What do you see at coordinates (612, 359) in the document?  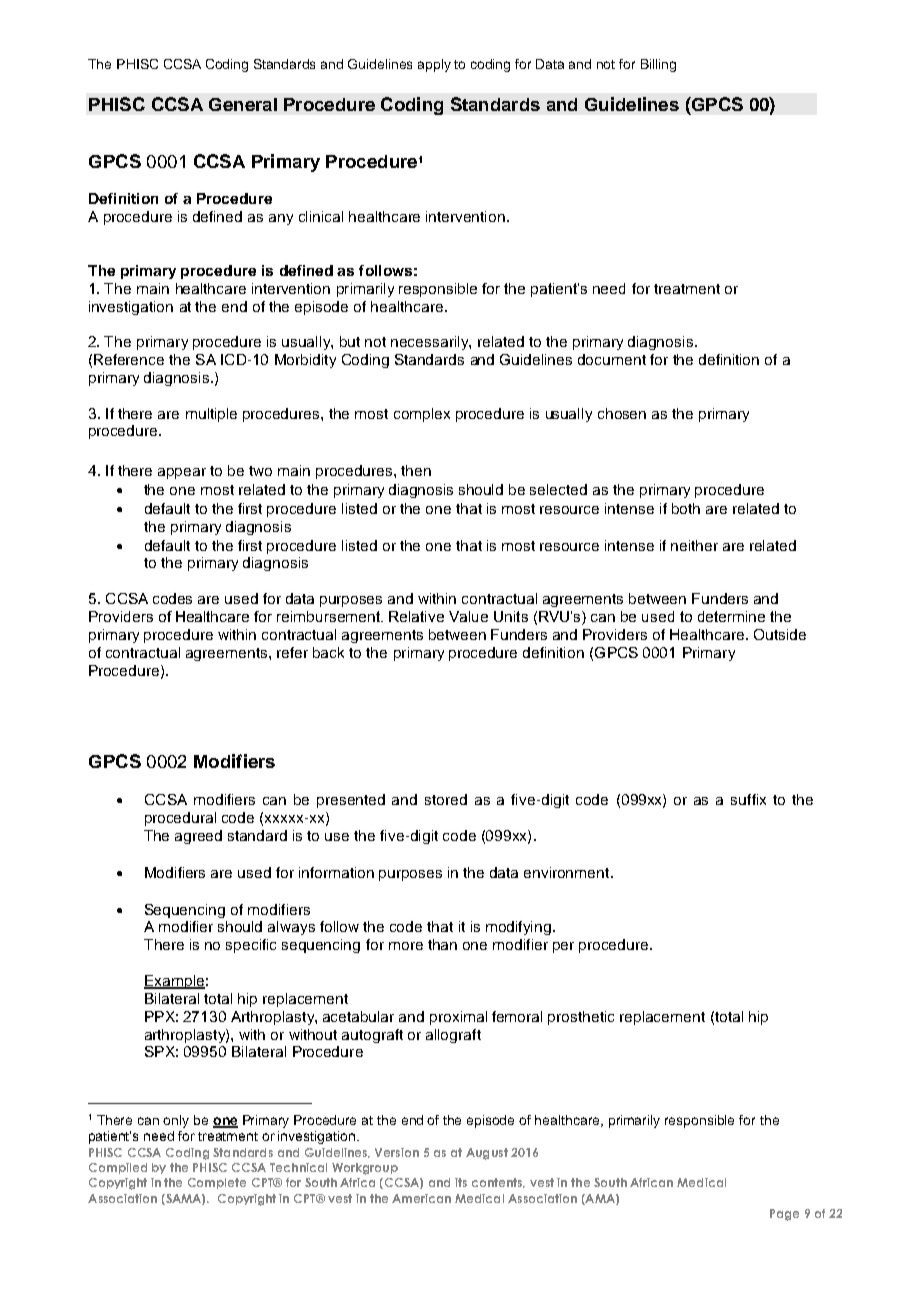 I see `document` at bounding box center [612, 359].
